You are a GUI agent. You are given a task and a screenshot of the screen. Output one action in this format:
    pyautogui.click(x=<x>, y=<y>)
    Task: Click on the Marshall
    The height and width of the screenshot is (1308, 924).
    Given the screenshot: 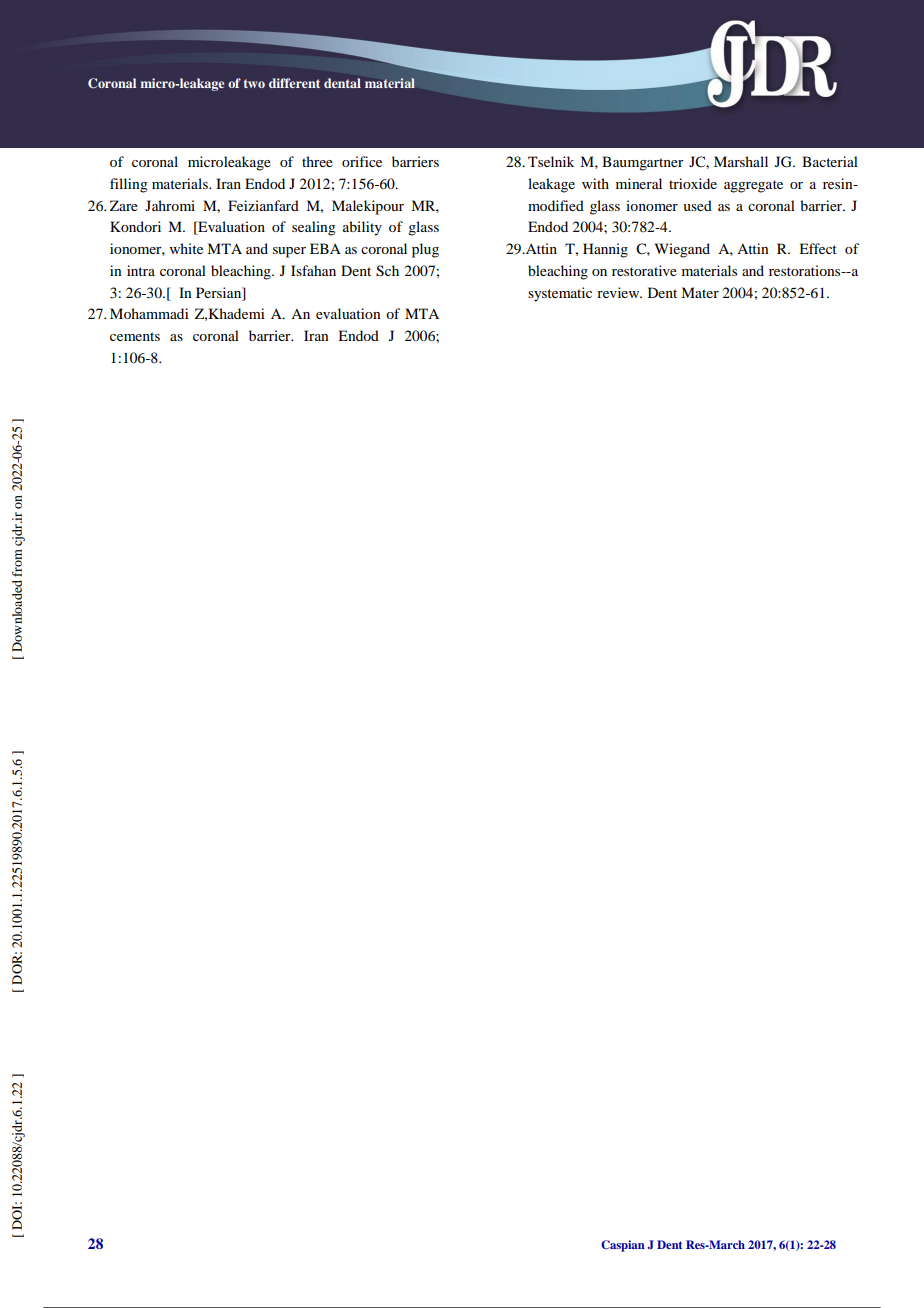 What is the action you would take?
    pyautogui.click(x=741, y=161)
